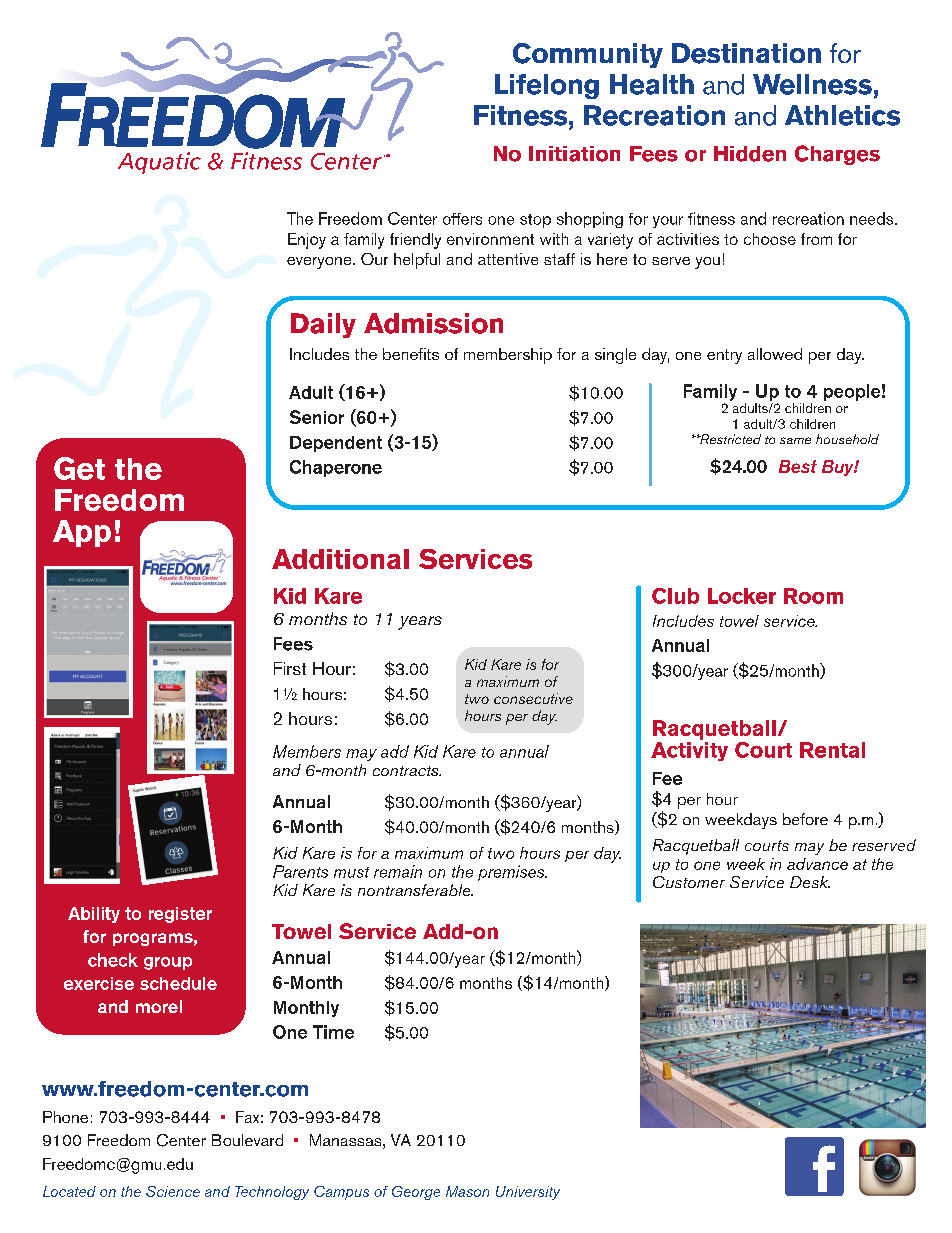 This image has height=1233, width=952. I want to click on register, so click(180, 915).
